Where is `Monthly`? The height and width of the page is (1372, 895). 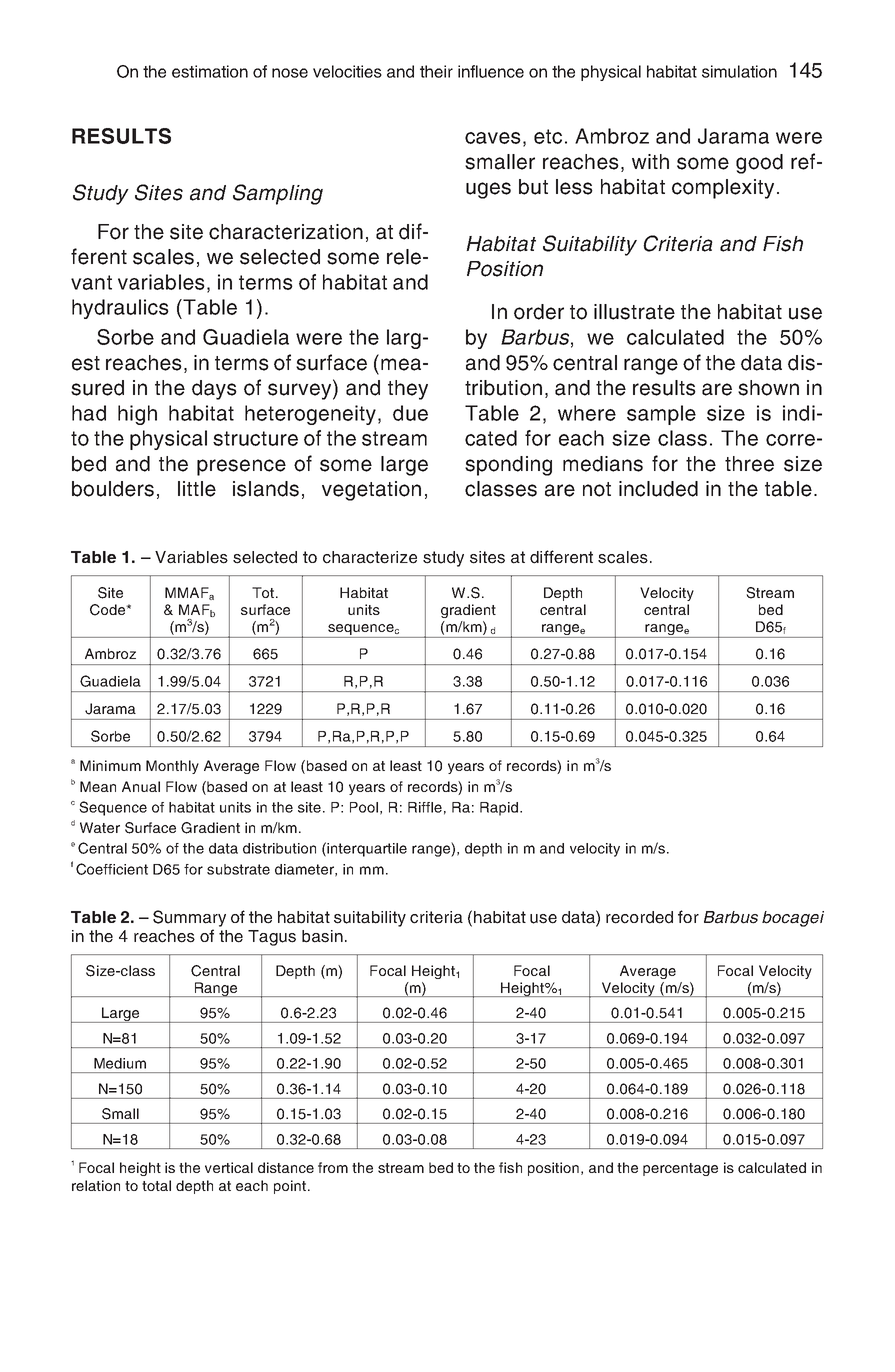
Monthly is located at coordinates (172, 767).
